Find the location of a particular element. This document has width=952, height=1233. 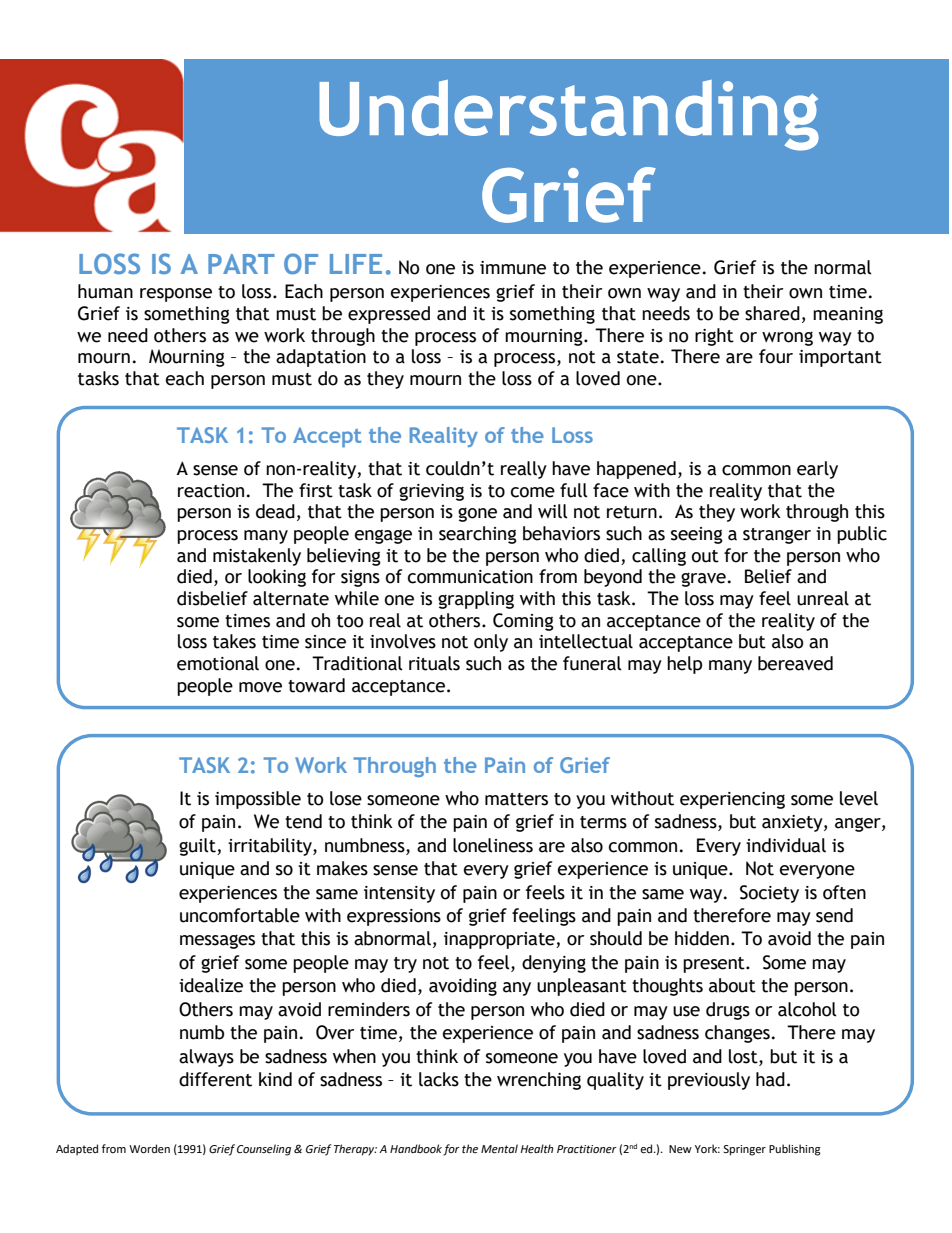

Understanding is located at coordinates (569, 115).
